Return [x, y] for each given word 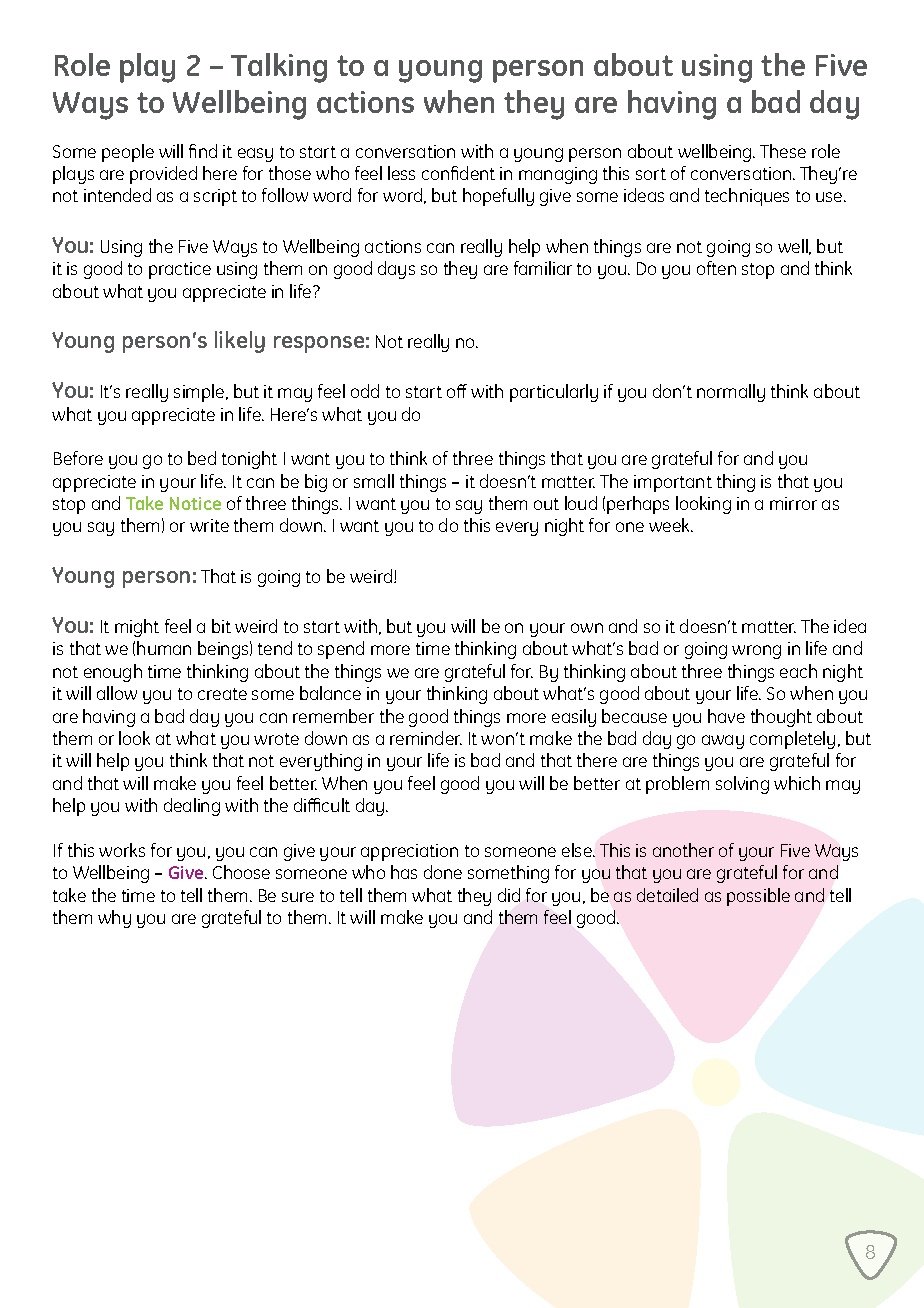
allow [117, 693]
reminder [426, 738]
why [114, 919]
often [716, 268]
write [209, 525]
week [670, 525]
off [457, 391]
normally [731, 393]
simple [200, 393]
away [723, 742]
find [203, 151]
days [396, 270]
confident [458, 173]
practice [180, 270]
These [783, 151]
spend [341, 650]
